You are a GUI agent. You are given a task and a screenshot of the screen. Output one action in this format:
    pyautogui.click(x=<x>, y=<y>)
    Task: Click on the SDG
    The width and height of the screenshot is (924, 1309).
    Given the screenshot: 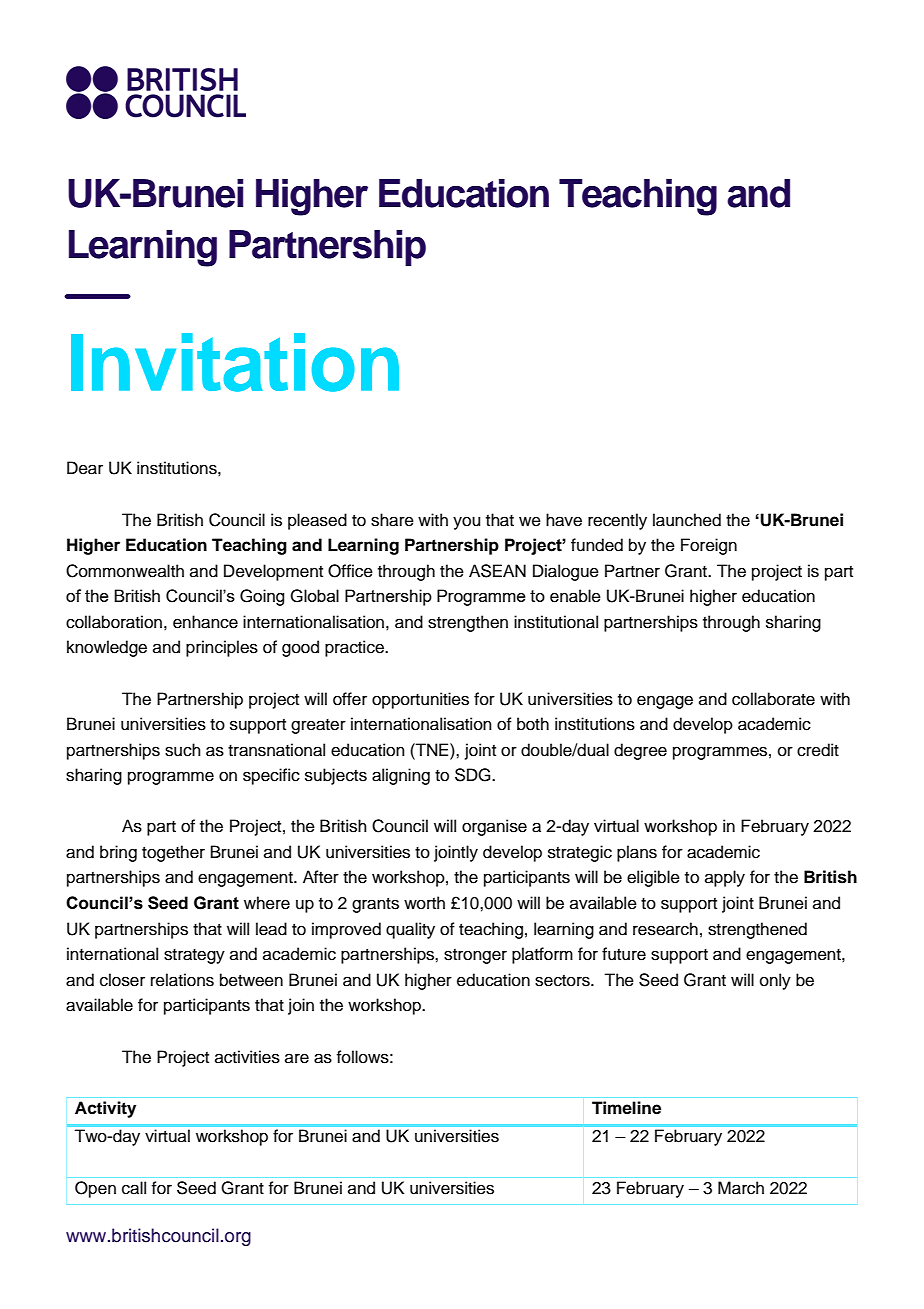 What is the action you would take?
    pyautogui.click(x=474, y=775)
